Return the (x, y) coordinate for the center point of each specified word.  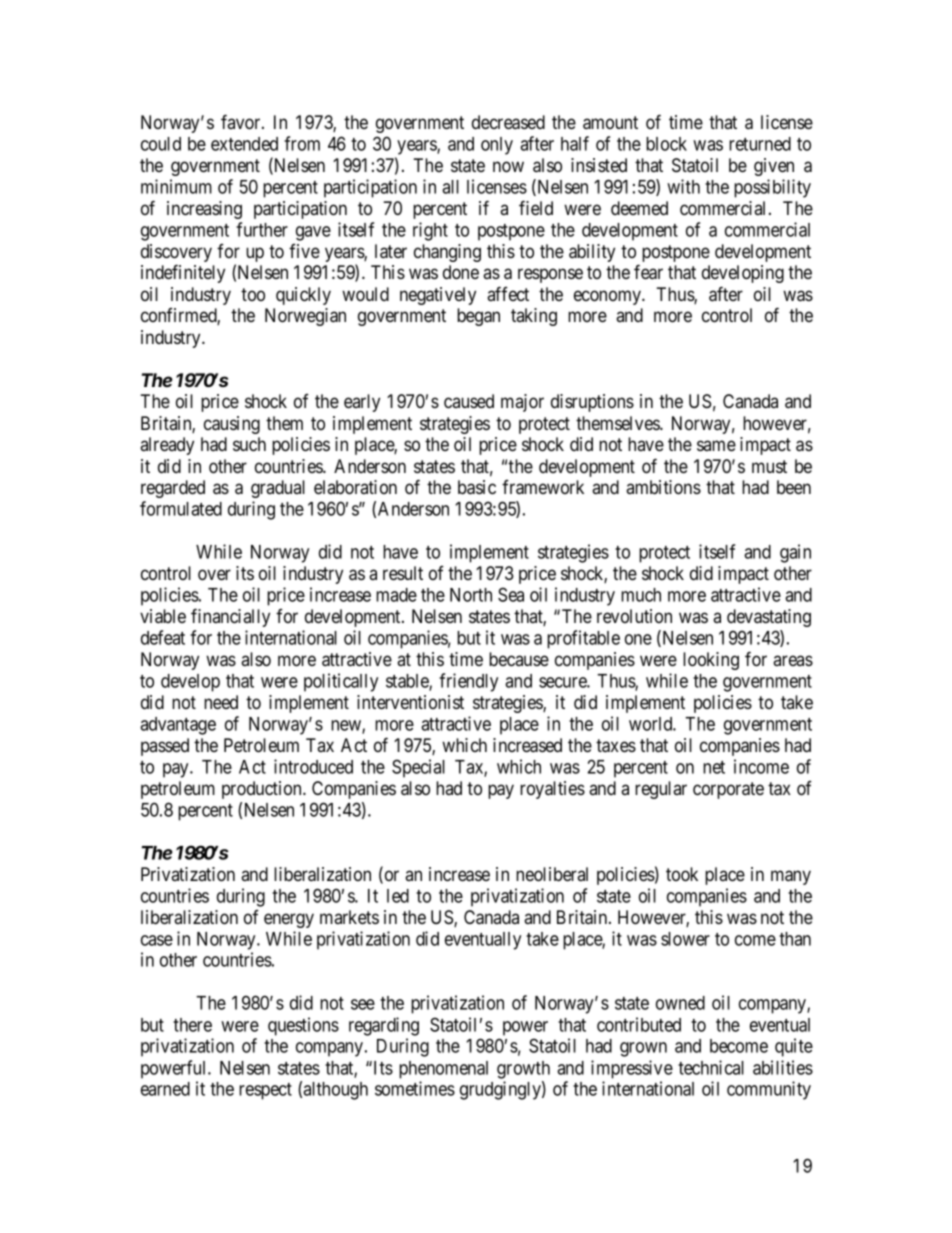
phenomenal (443, 1070)
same (716, 445)
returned (760, 144)
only (497, 146)
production (263, 790)
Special (418, 768)
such (249, 444)
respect (265, 1091)
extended (244, 144)
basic (477, 487)
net (714, 767)
